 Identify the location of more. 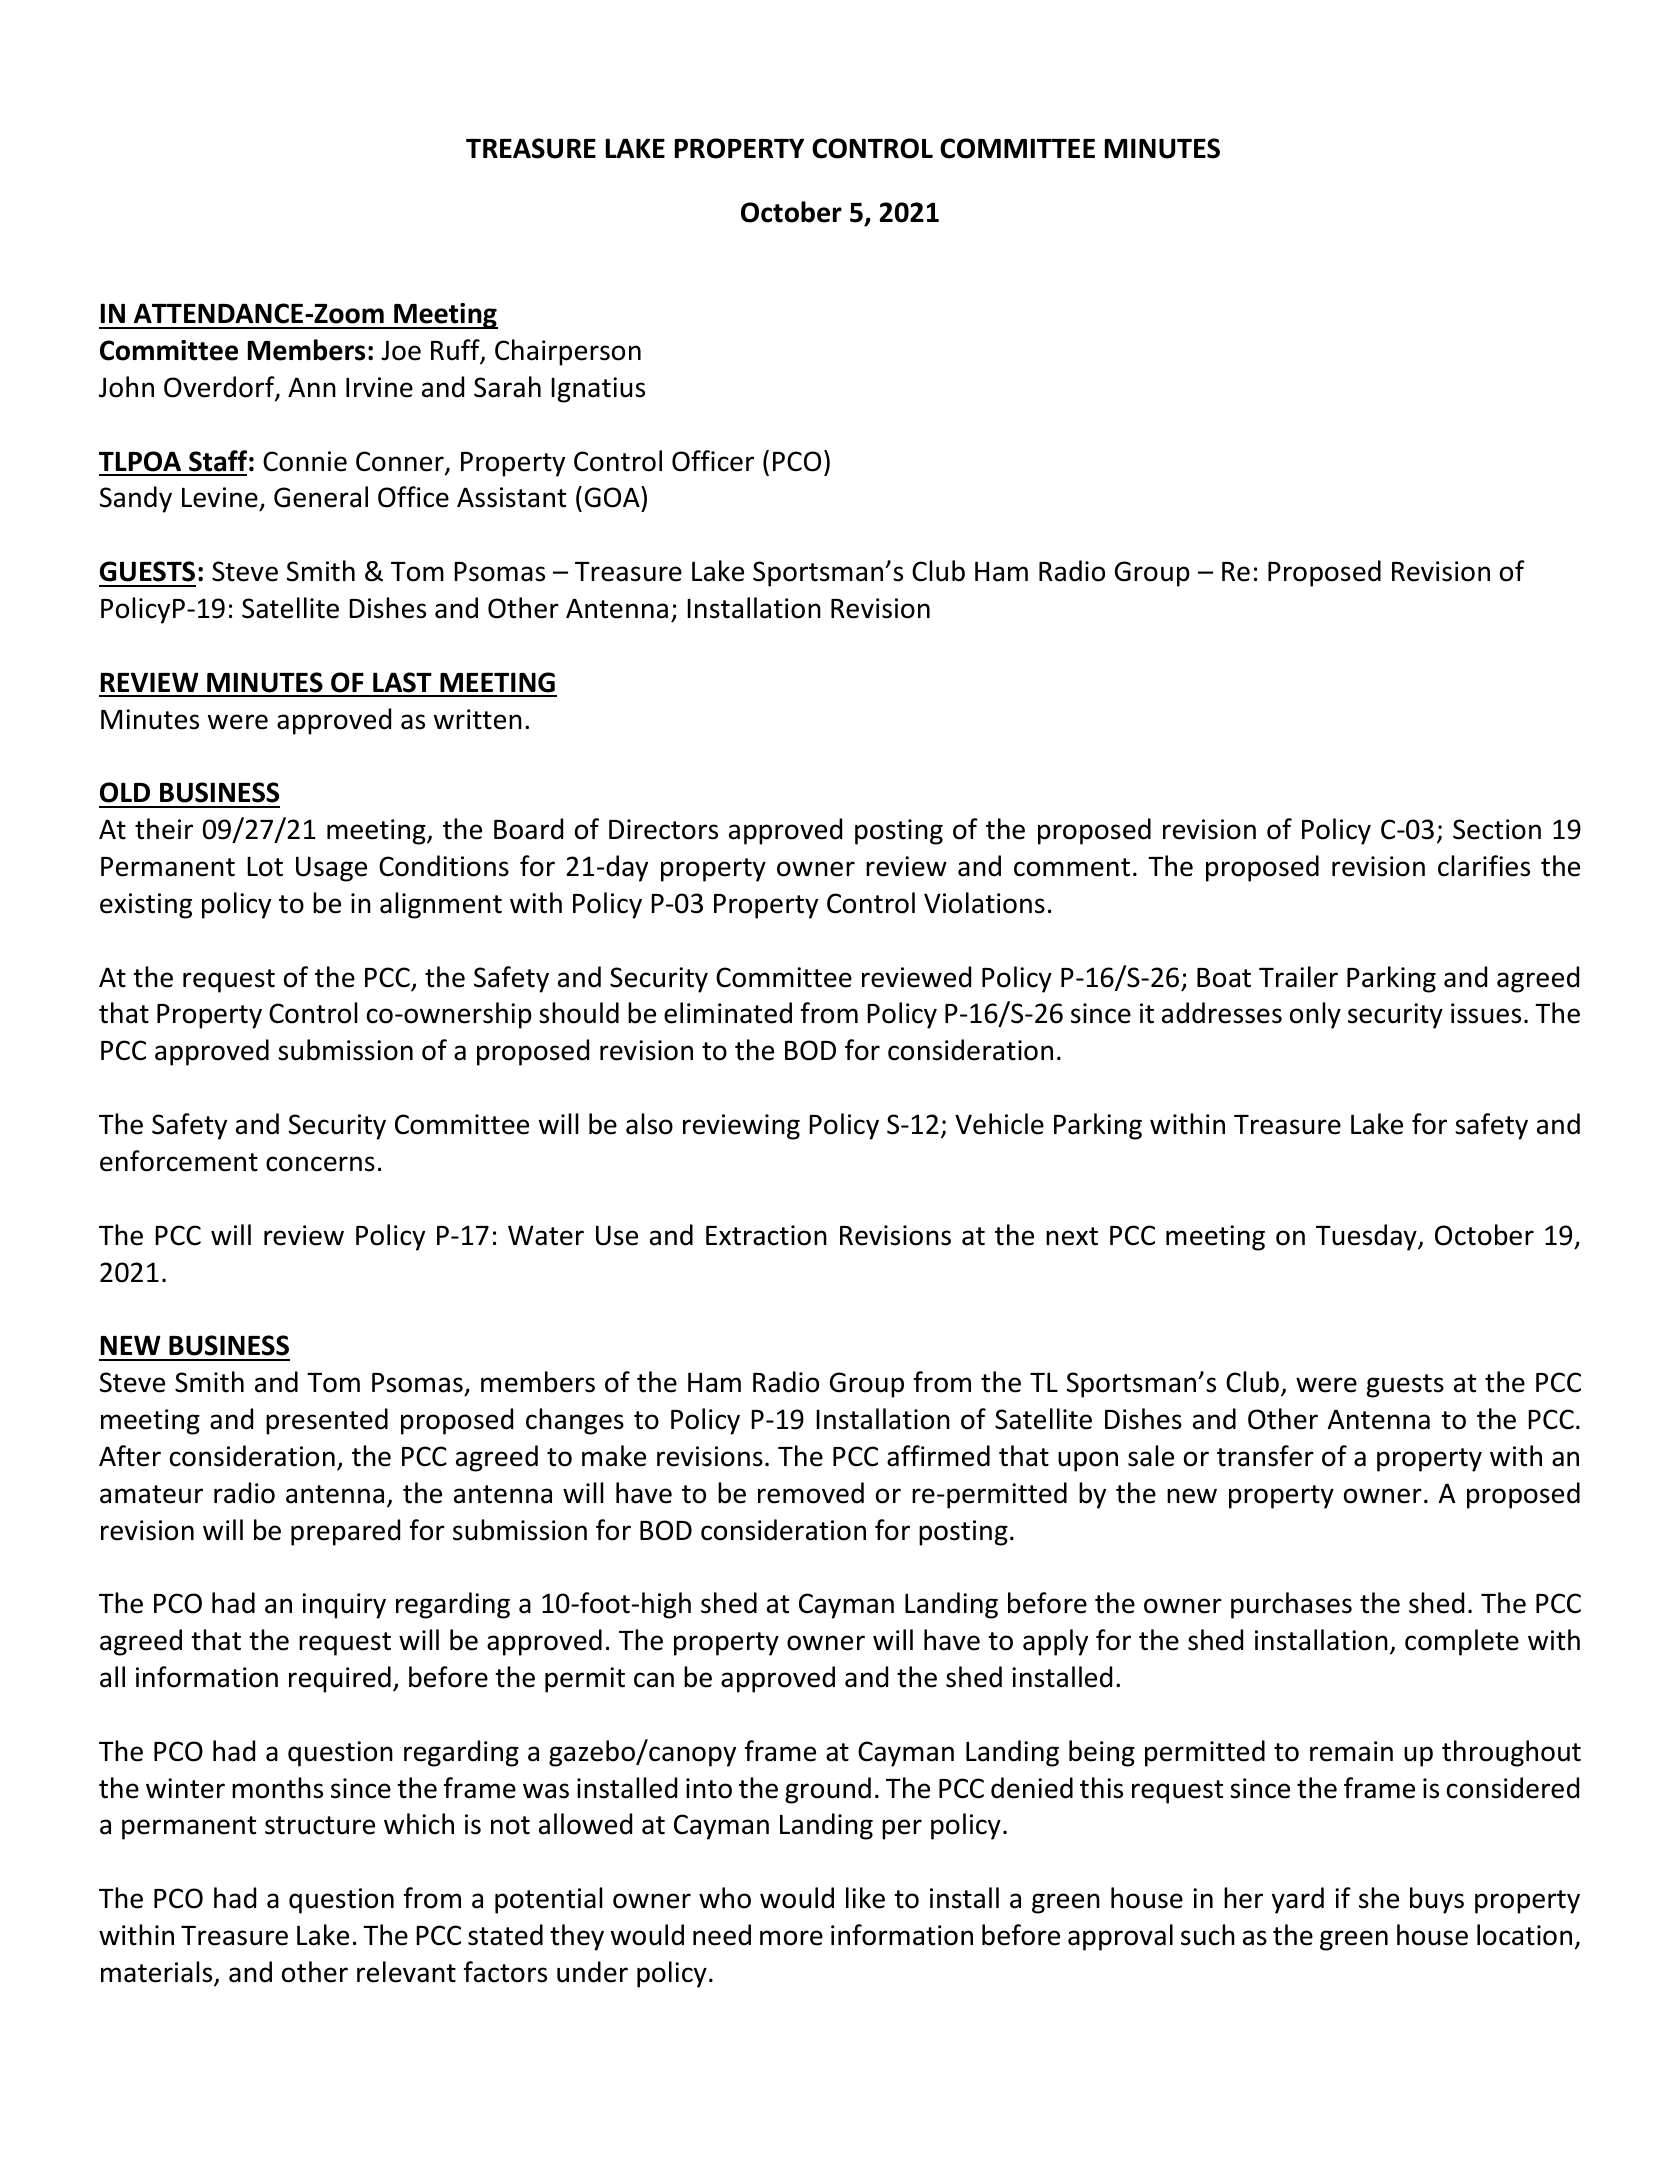
(791, 1938).
